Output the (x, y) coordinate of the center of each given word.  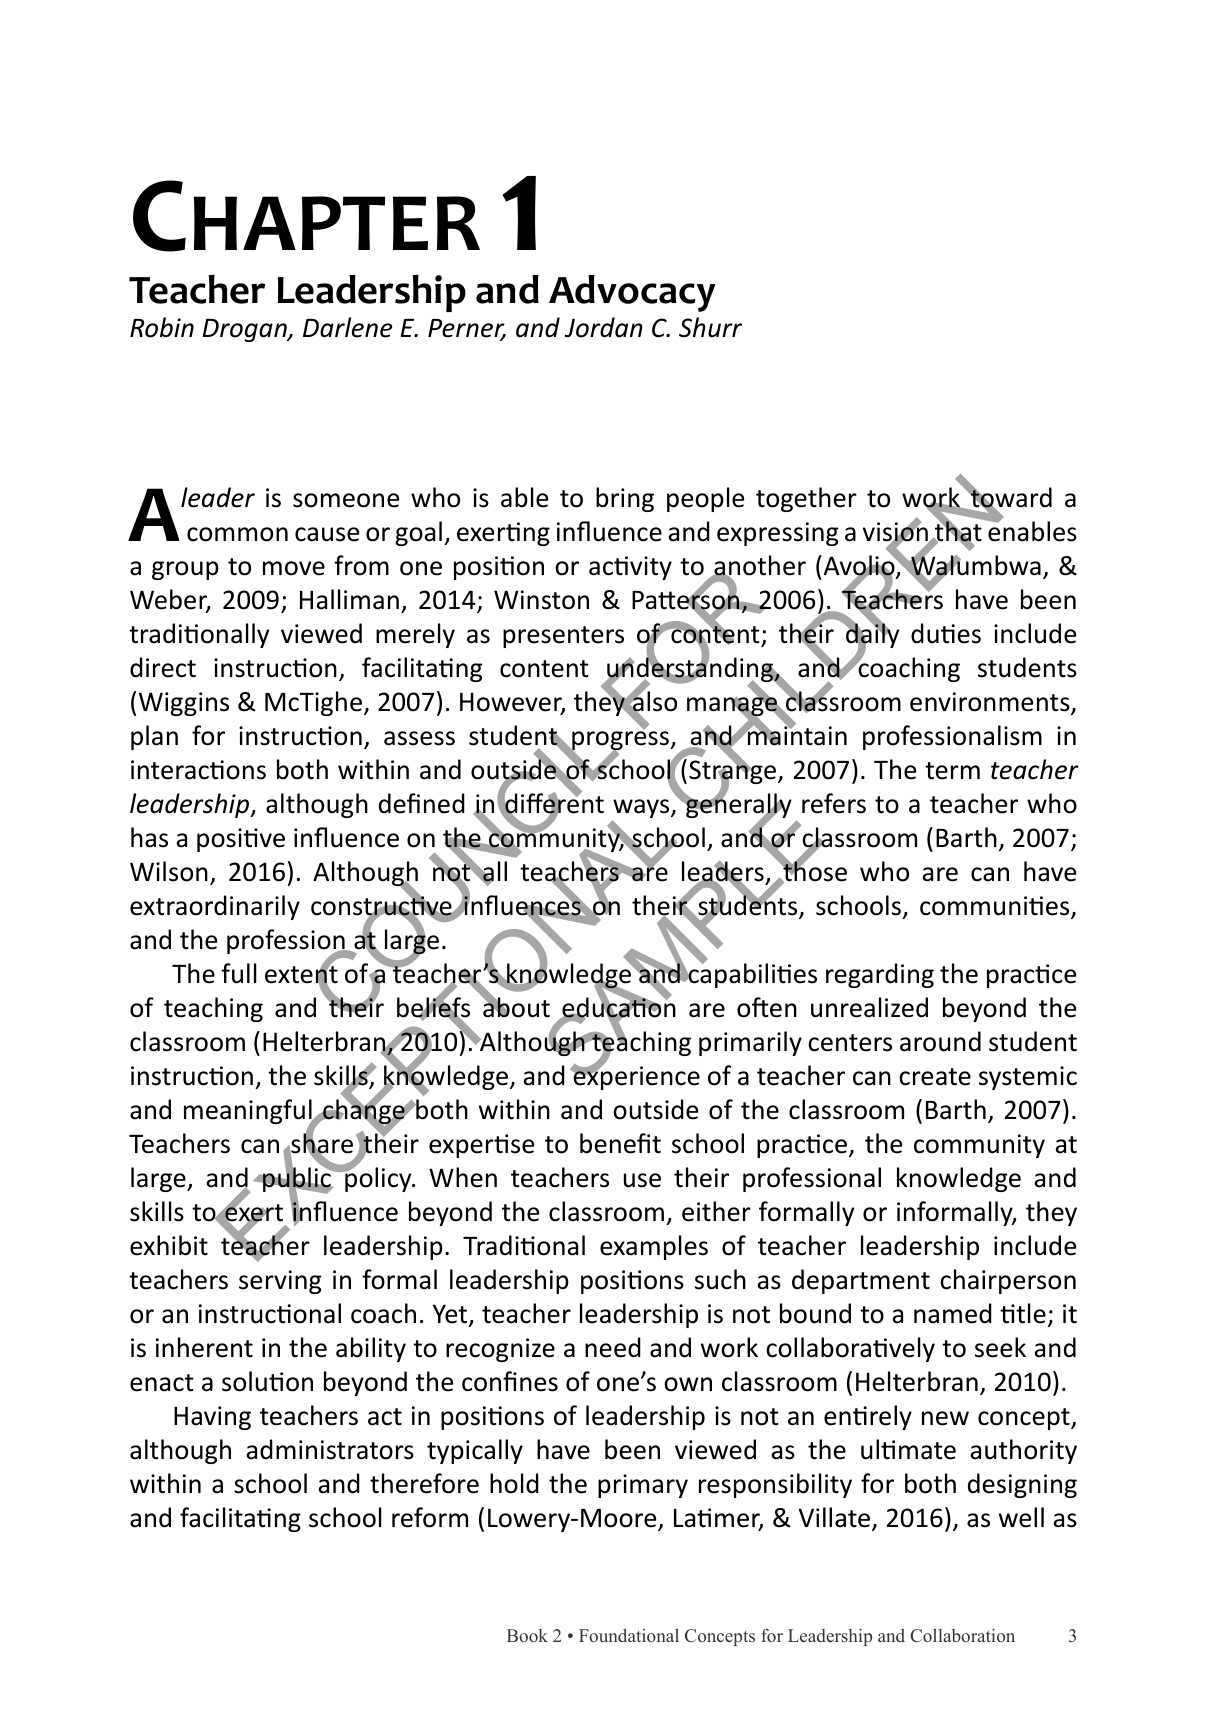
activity (630, 568)
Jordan (604, 327)
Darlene (347, 327)
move (294, 568)
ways (642, 810)
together (806, 499)
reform (430, 1517)
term (952, 771)
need (613, 1347)
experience (635, 1077)
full (239, 973)
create (935, 1077)
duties (946, 633)
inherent (204, 1347)
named (953, 1313)
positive (241, 840)
